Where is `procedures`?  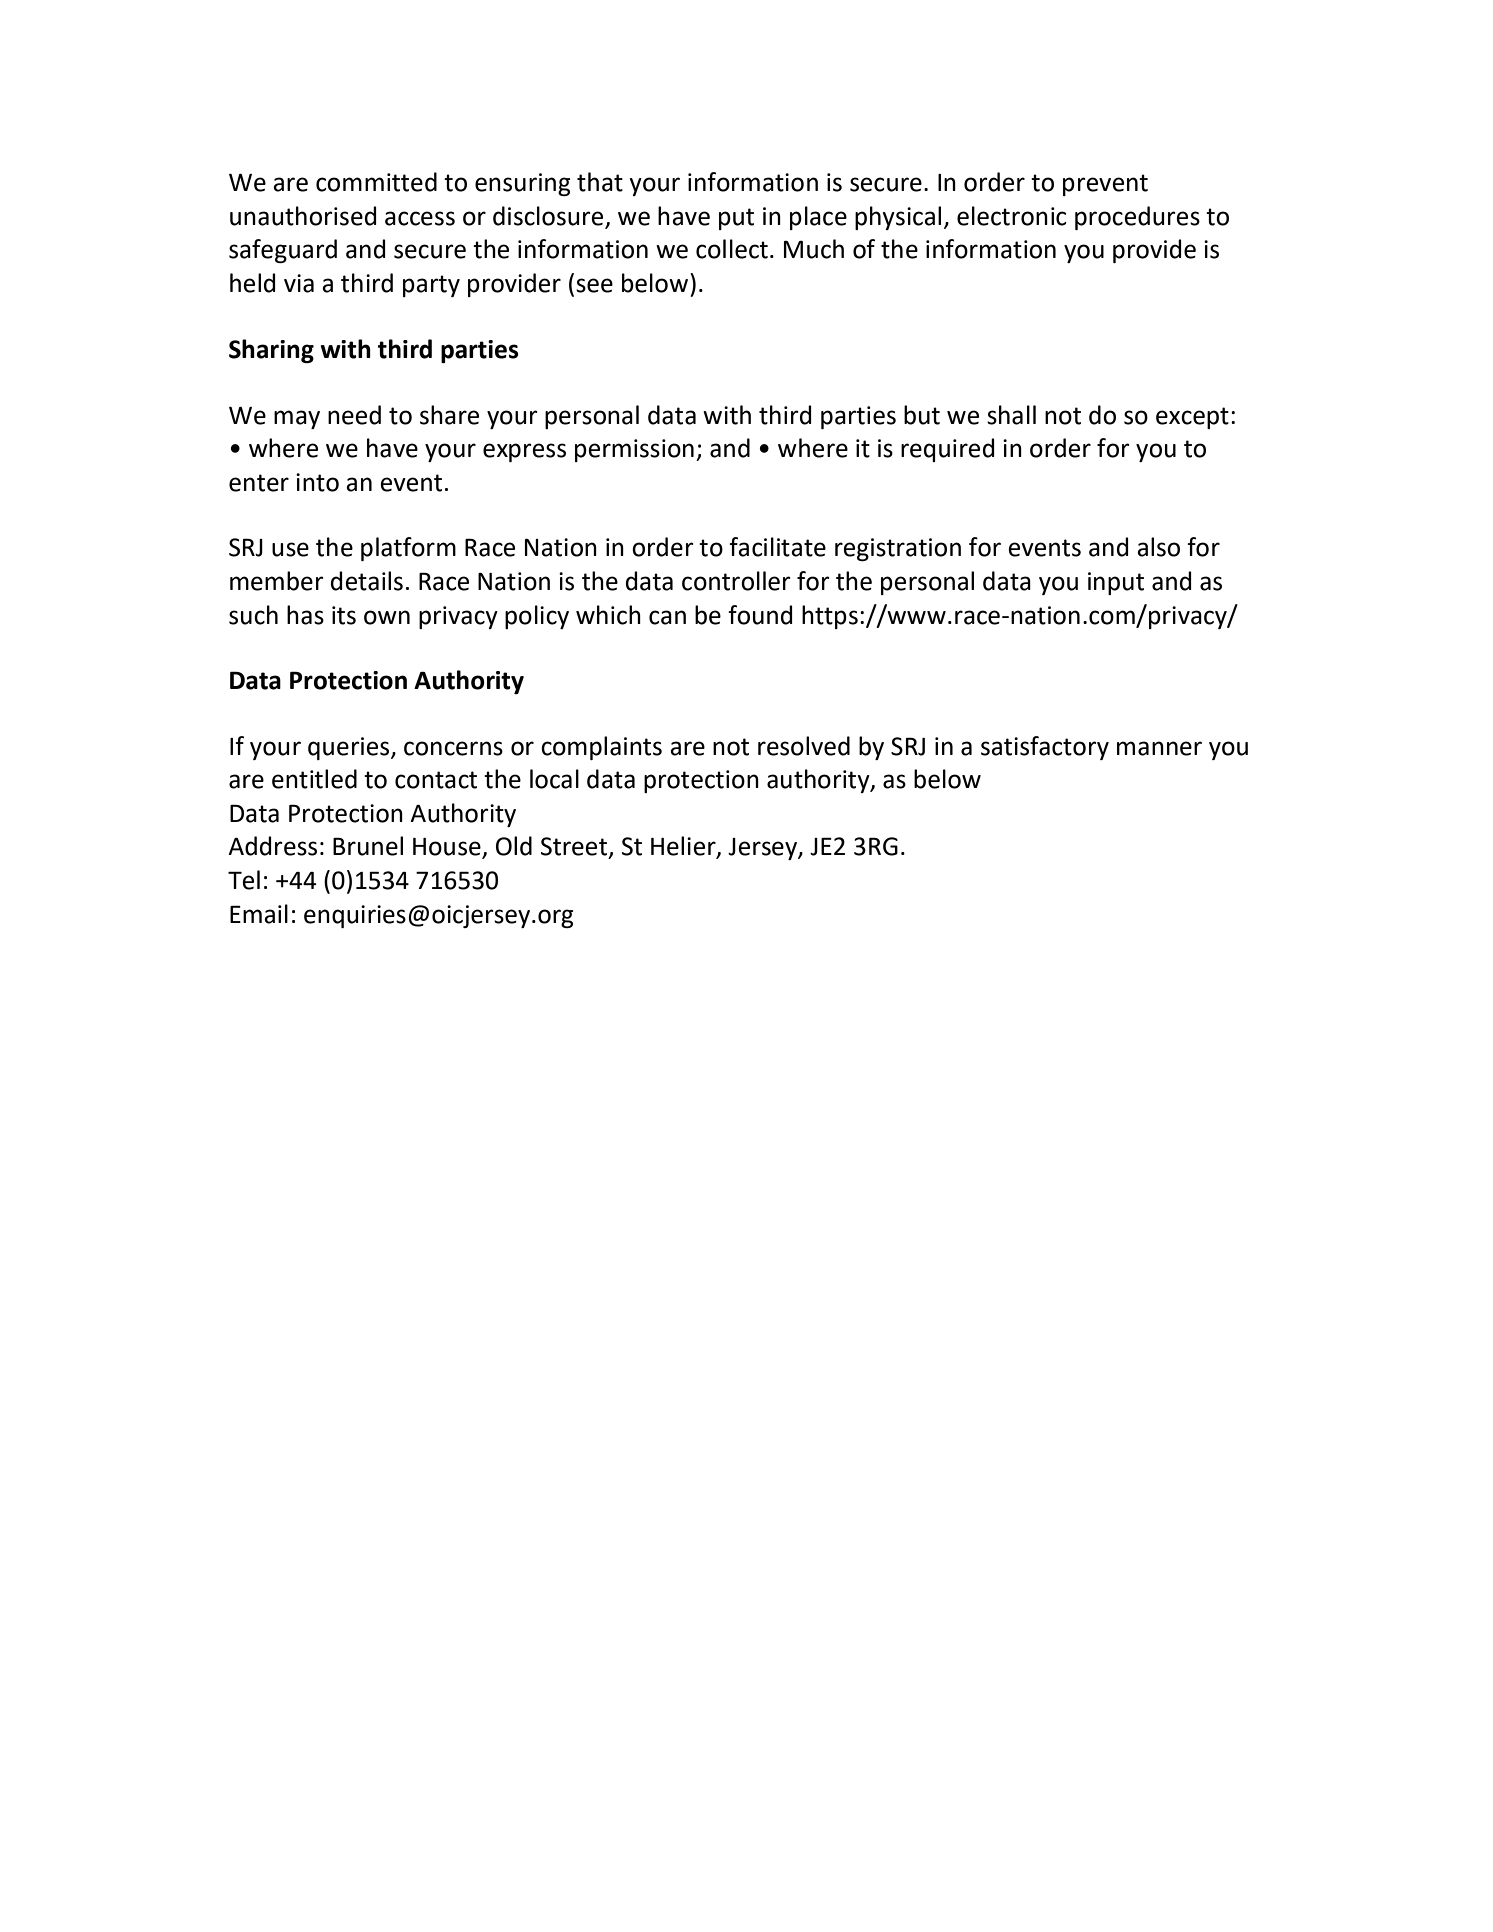
procedures is located at coordinates (1137, 218).
